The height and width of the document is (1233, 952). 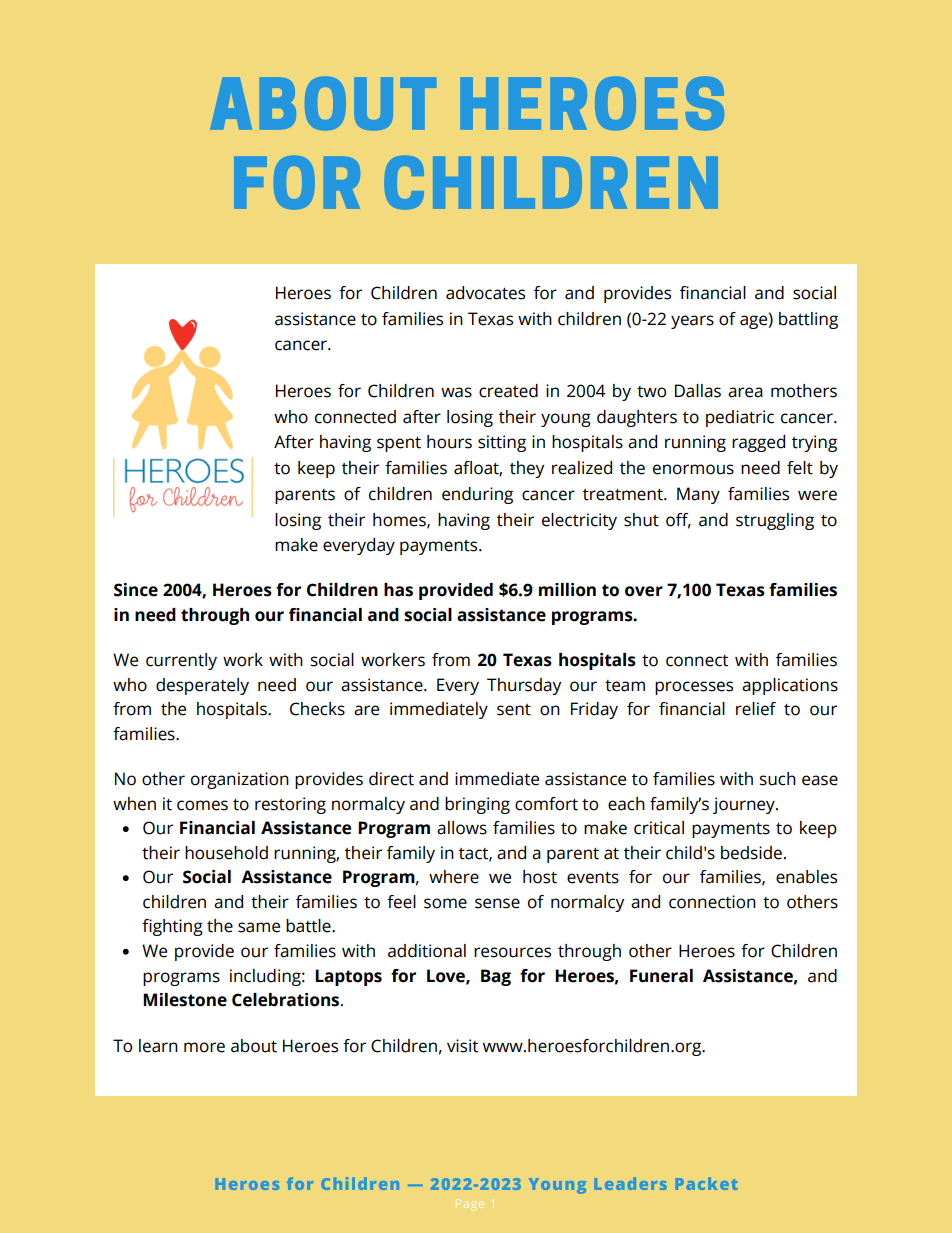 I want to click on Funeral, so click(x=661, y=976).
